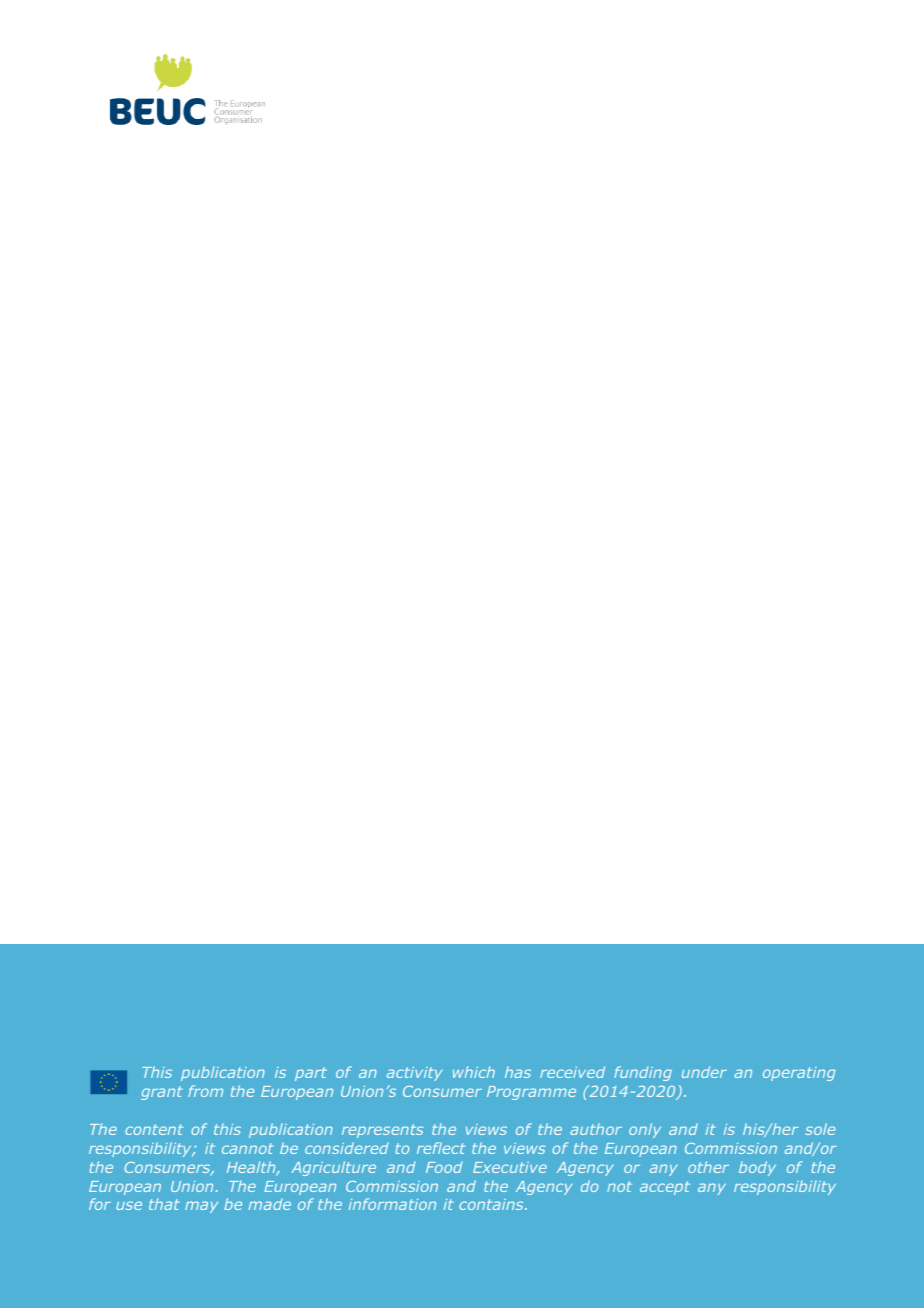  I want to click on cannot, so click(248, 1148).
